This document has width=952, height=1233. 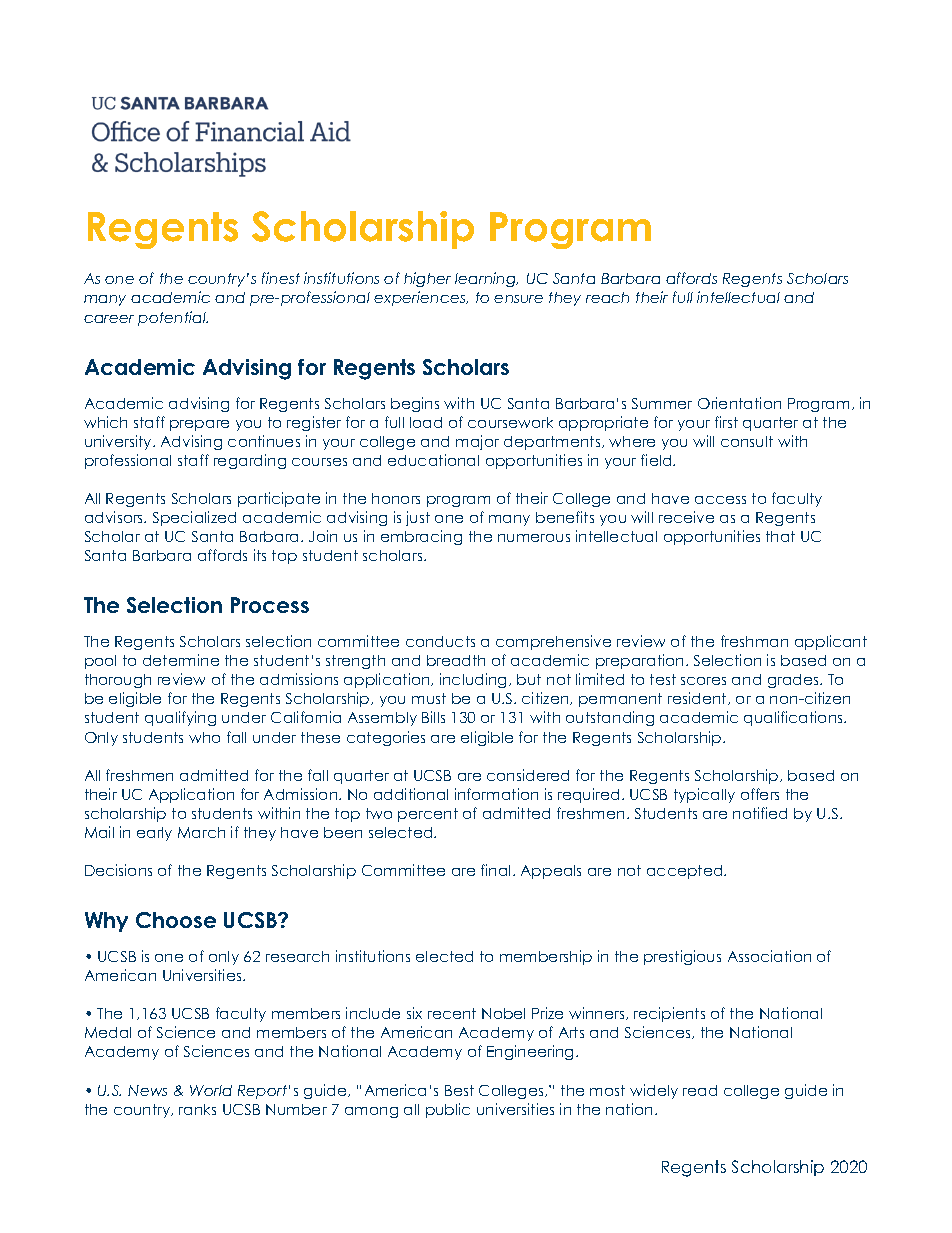 What do you see at coordinates (607, 297) in the document?
I see `reach` at bounding box center [607, 297].
